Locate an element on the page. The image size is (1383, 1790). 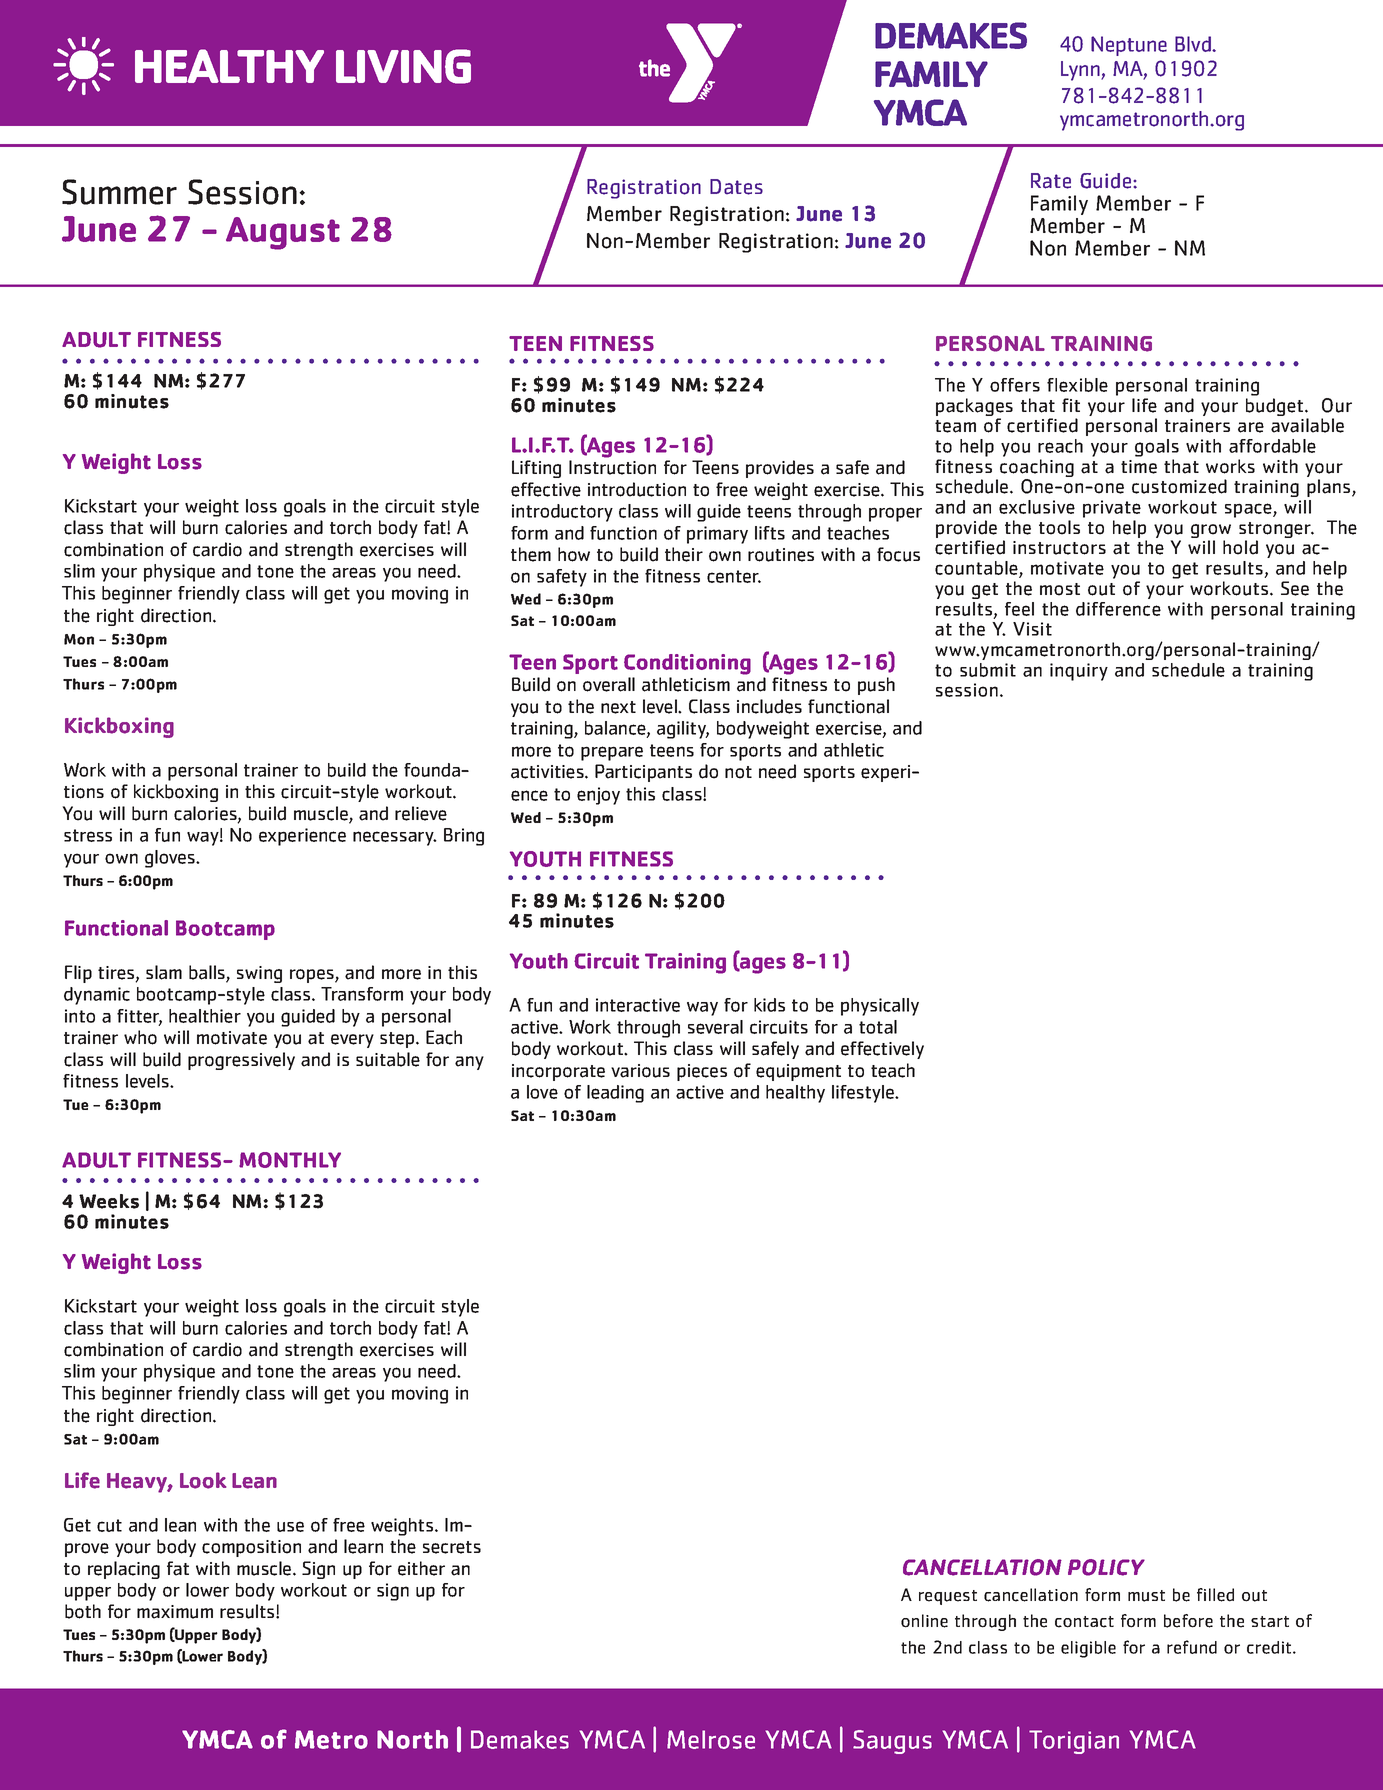
enjoy is located at coordinates (598, 796).
